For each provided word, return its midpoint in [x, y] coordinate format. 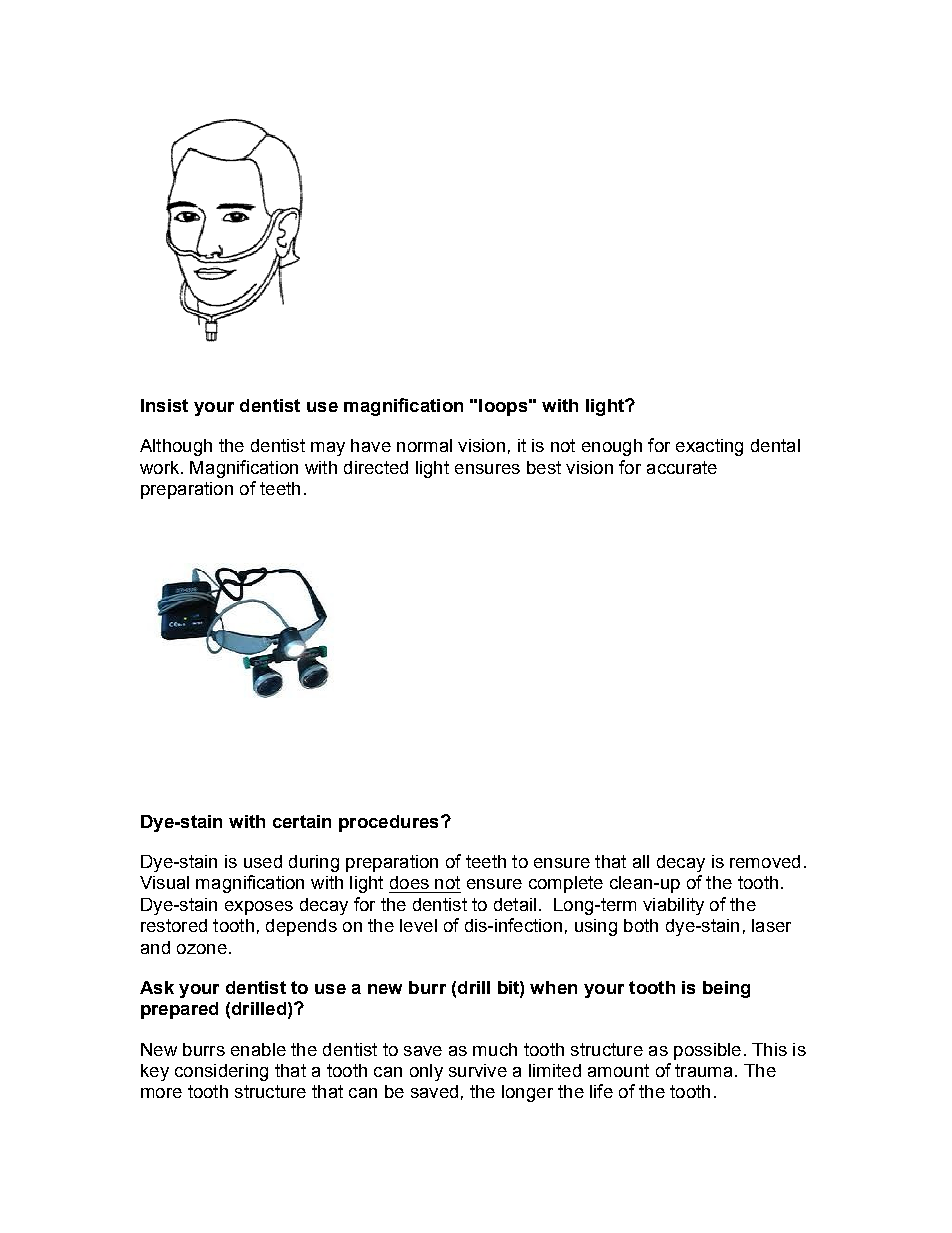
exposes [259, 908]
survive [478, 1070]
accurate [682, 467]
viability [673, 906]
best [544, 467]
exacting [709, 447]
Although [176, 447]
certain [302, 821]
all [641, 861]
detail [515, 904]
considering [221, 1072]
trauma [703, 1070]
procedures [388, 823]
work [161, 467]
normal [424, 445]
